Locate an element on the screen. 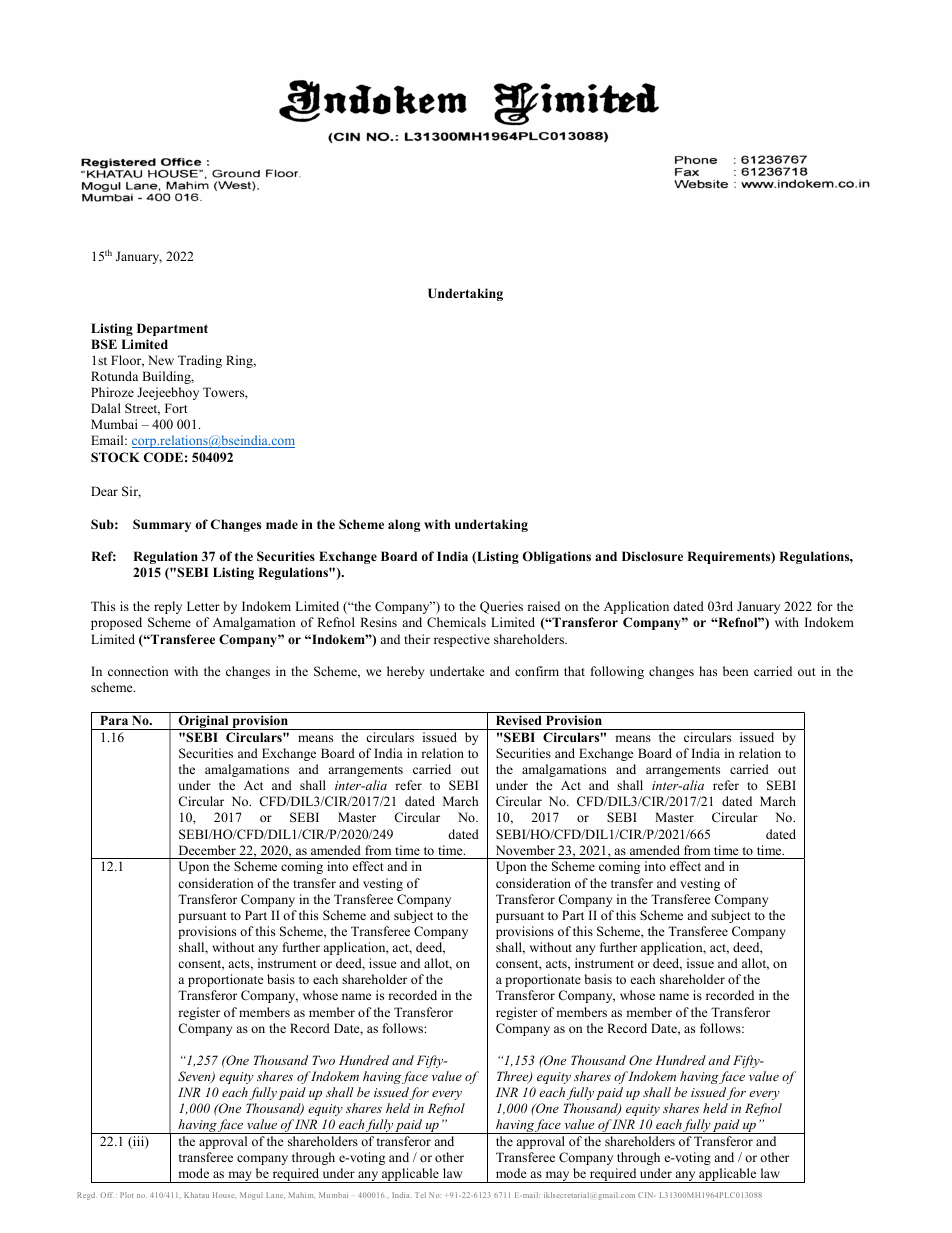  Disclosure is located at coordinates (652, 556).
